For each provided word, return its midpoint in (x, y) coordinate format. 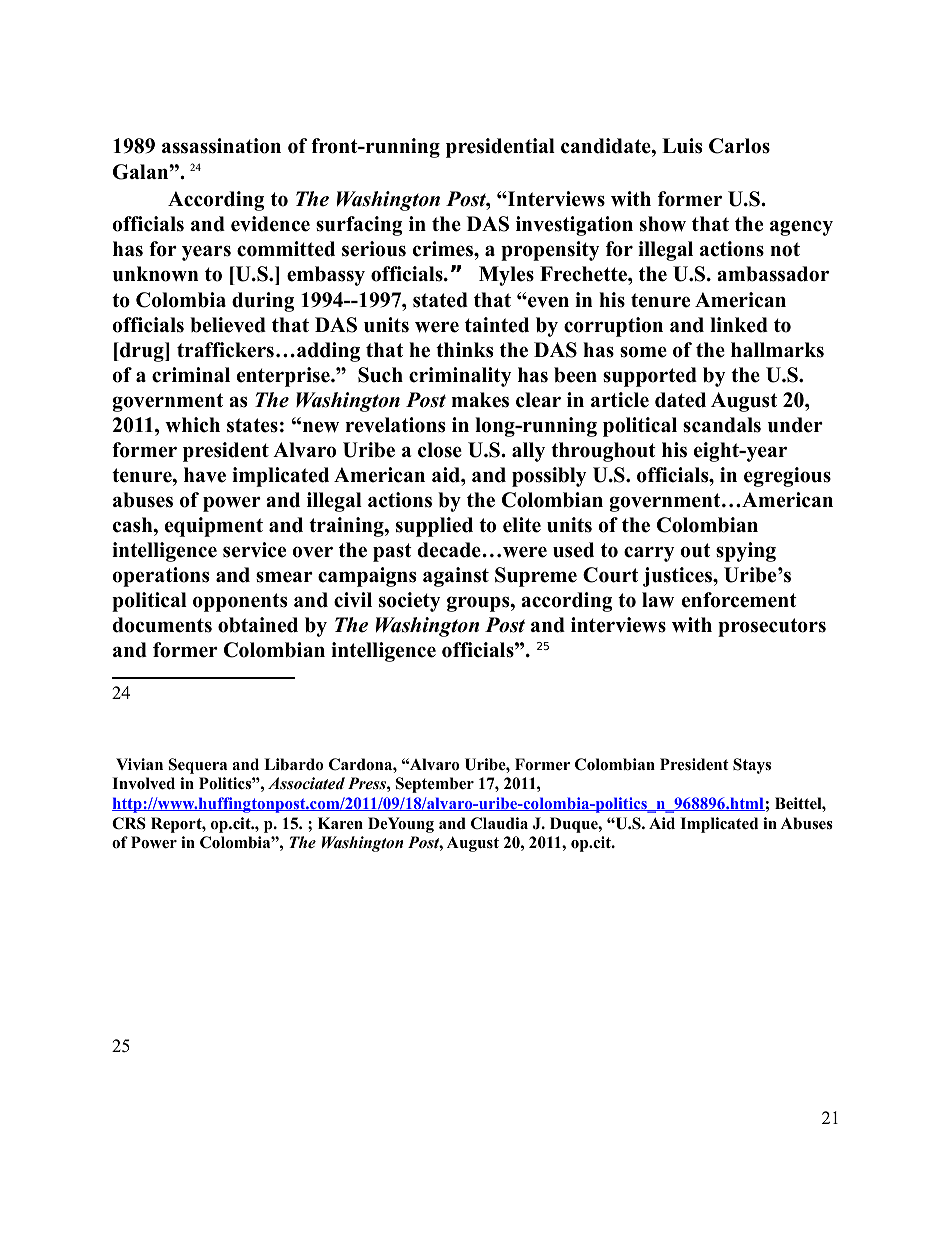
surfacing (359, 226)
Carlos (739, 146)
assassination (221, 146)
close (440, 450)
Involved (143, 783)
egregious (787, 477)
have (205, 475)
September (435, 785)
